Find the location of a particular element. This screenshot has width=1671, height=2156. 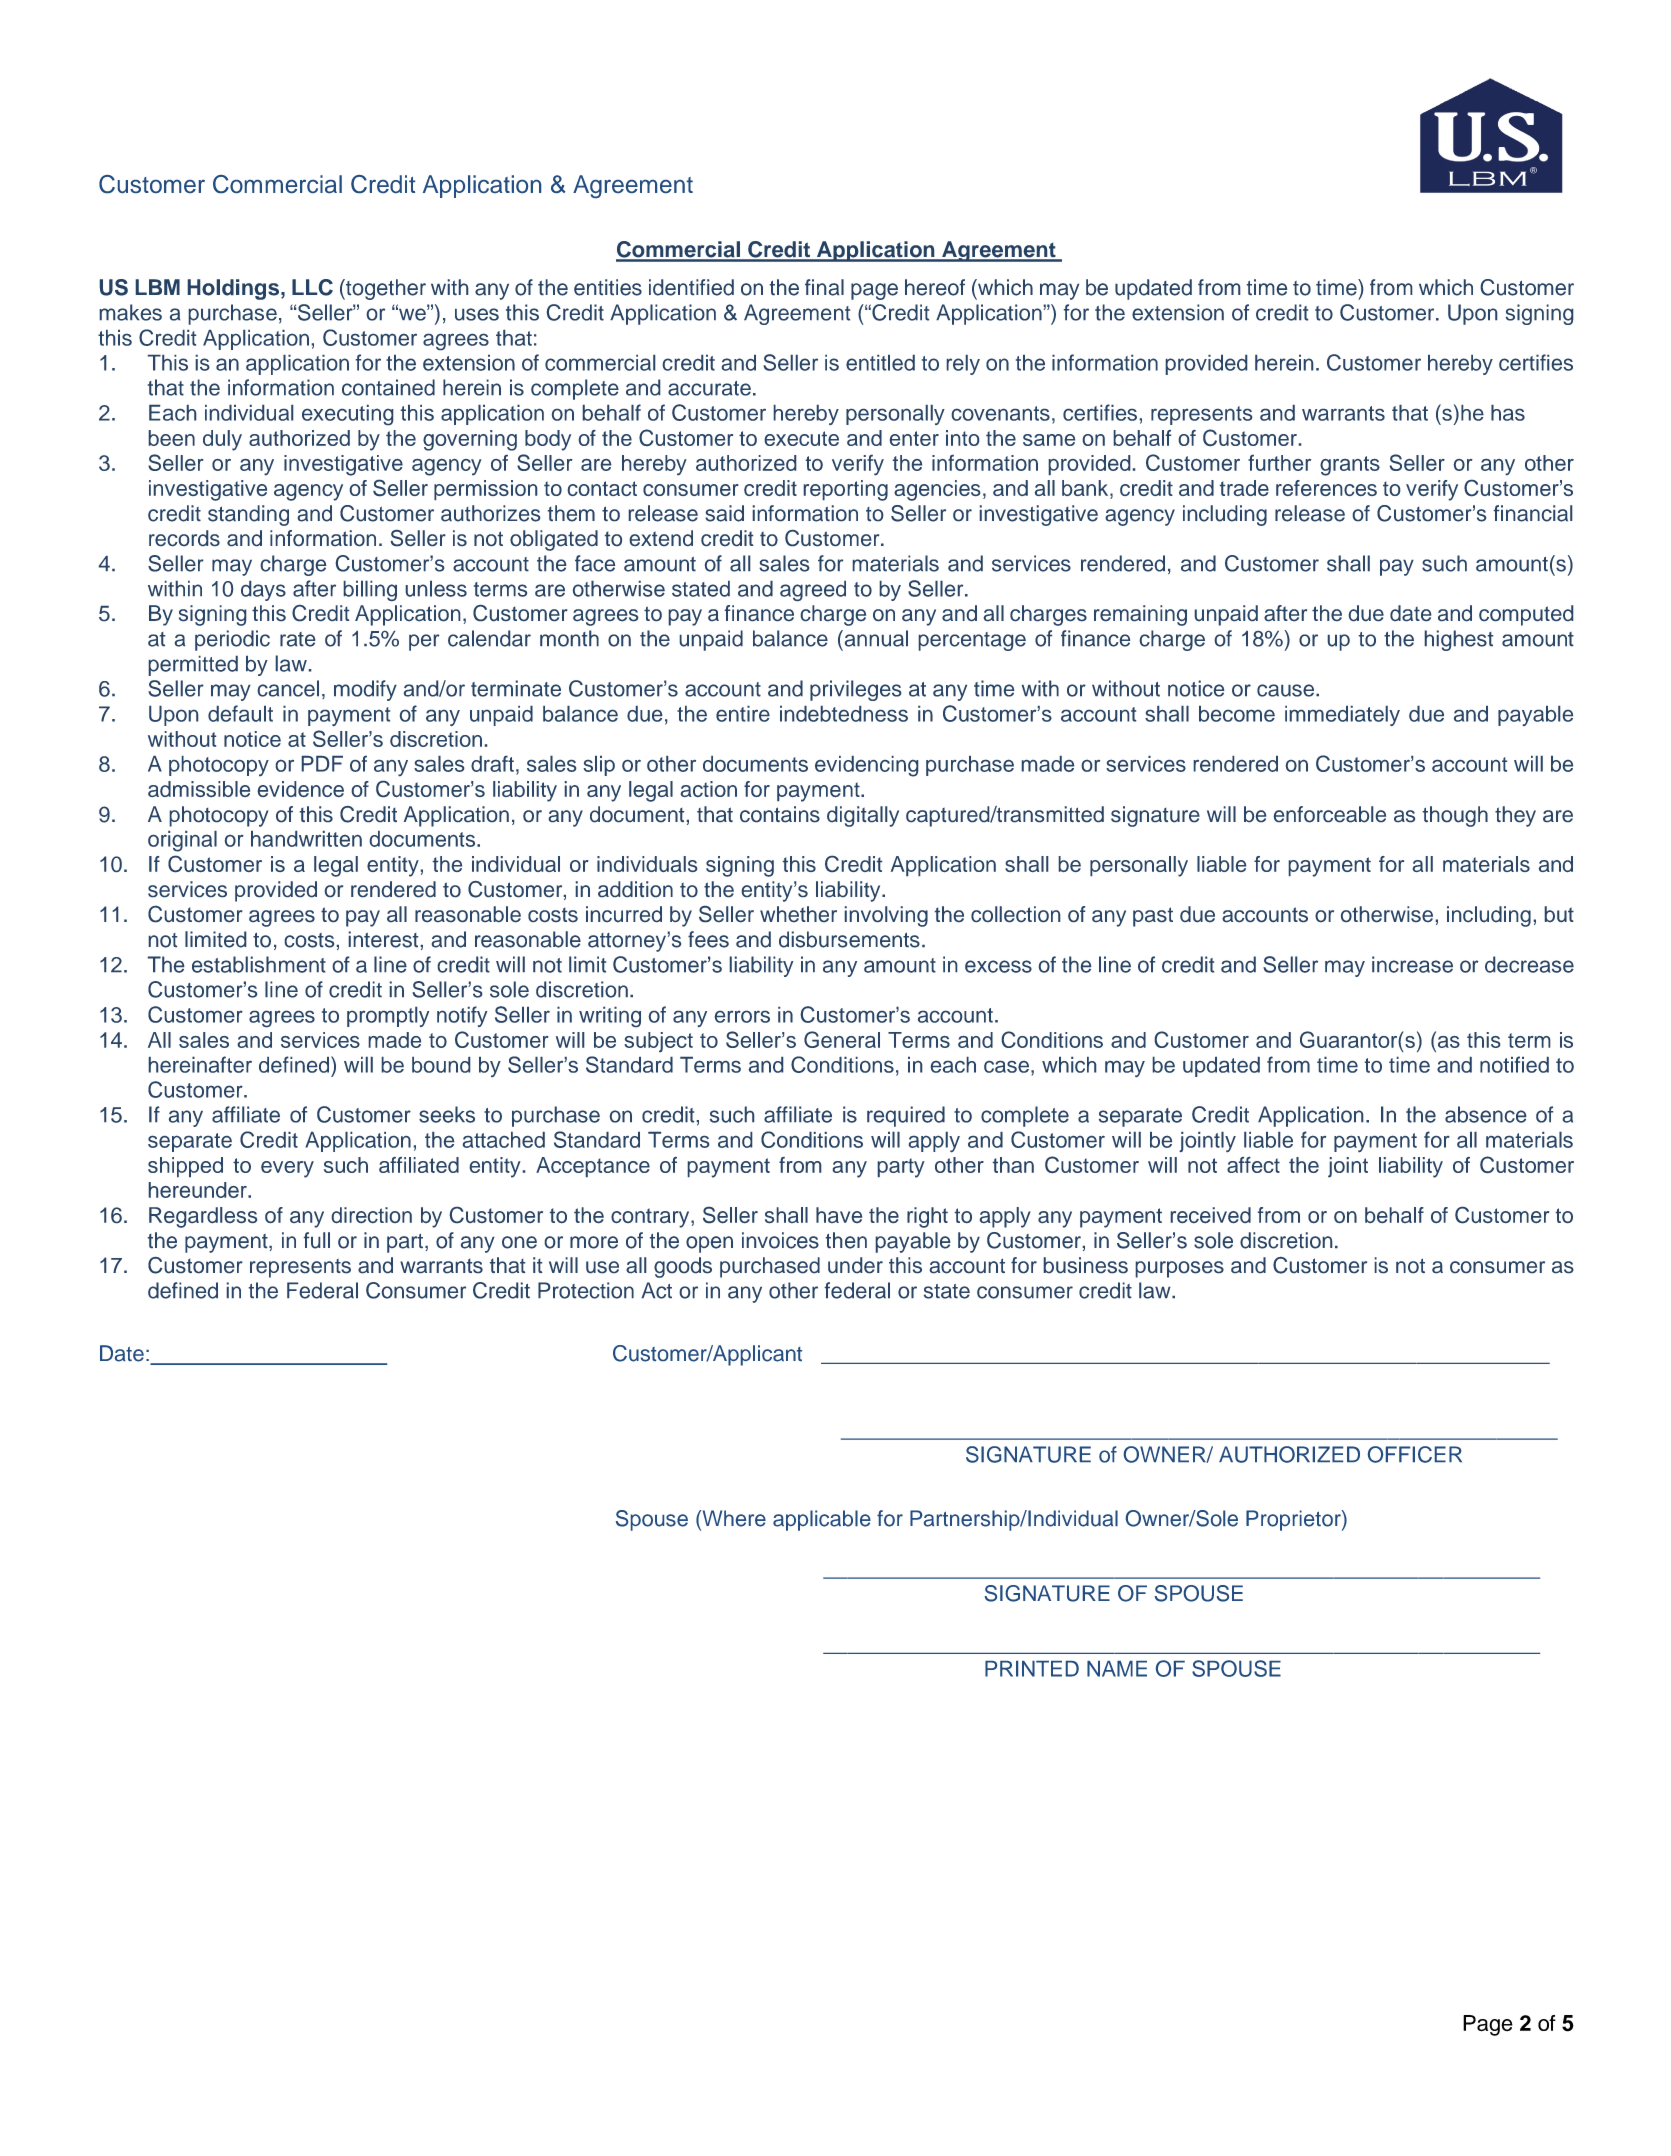

full is located at coordinates (317, 1240).
